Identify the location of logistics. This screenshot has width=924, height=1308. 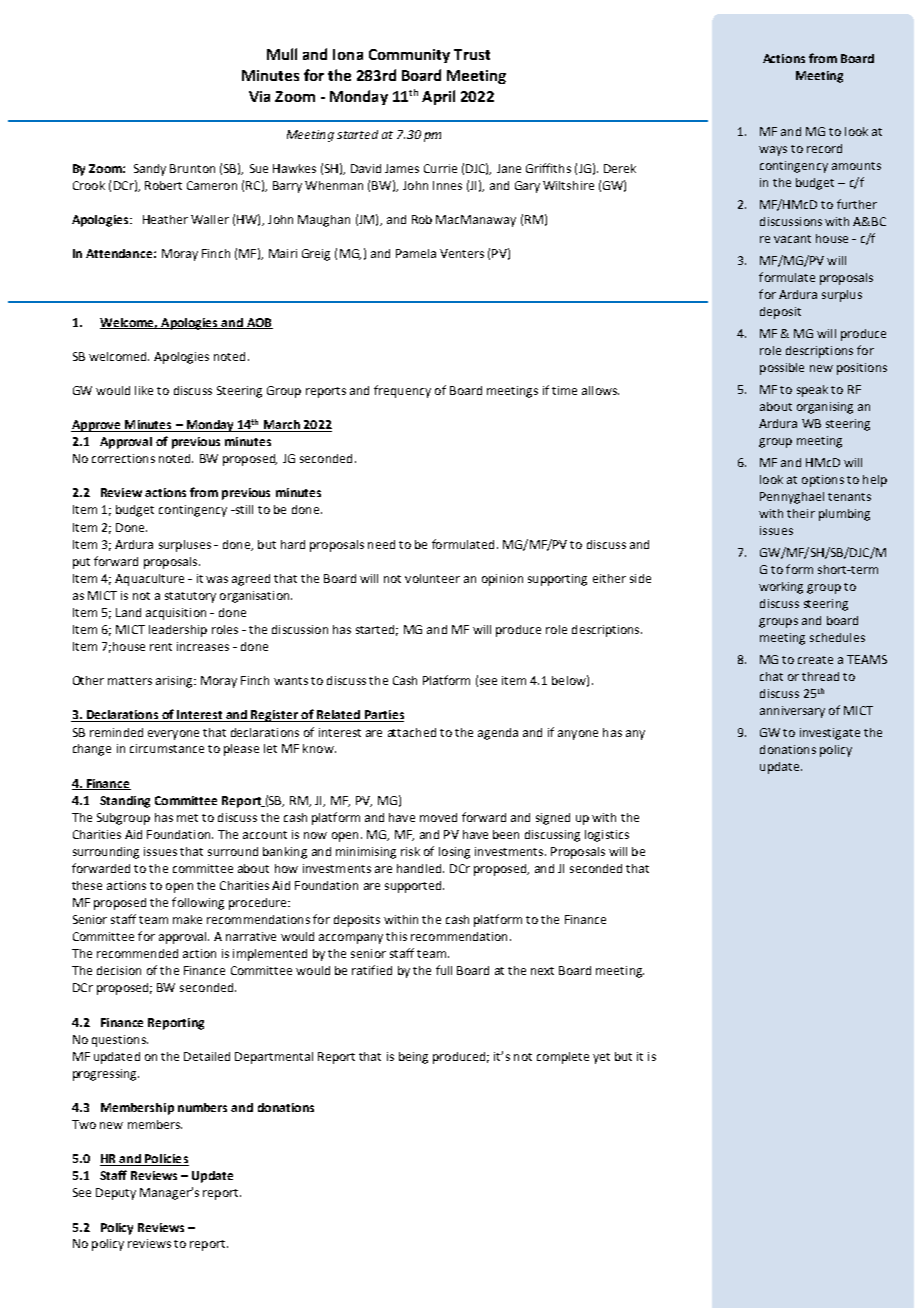
(607, 836).
